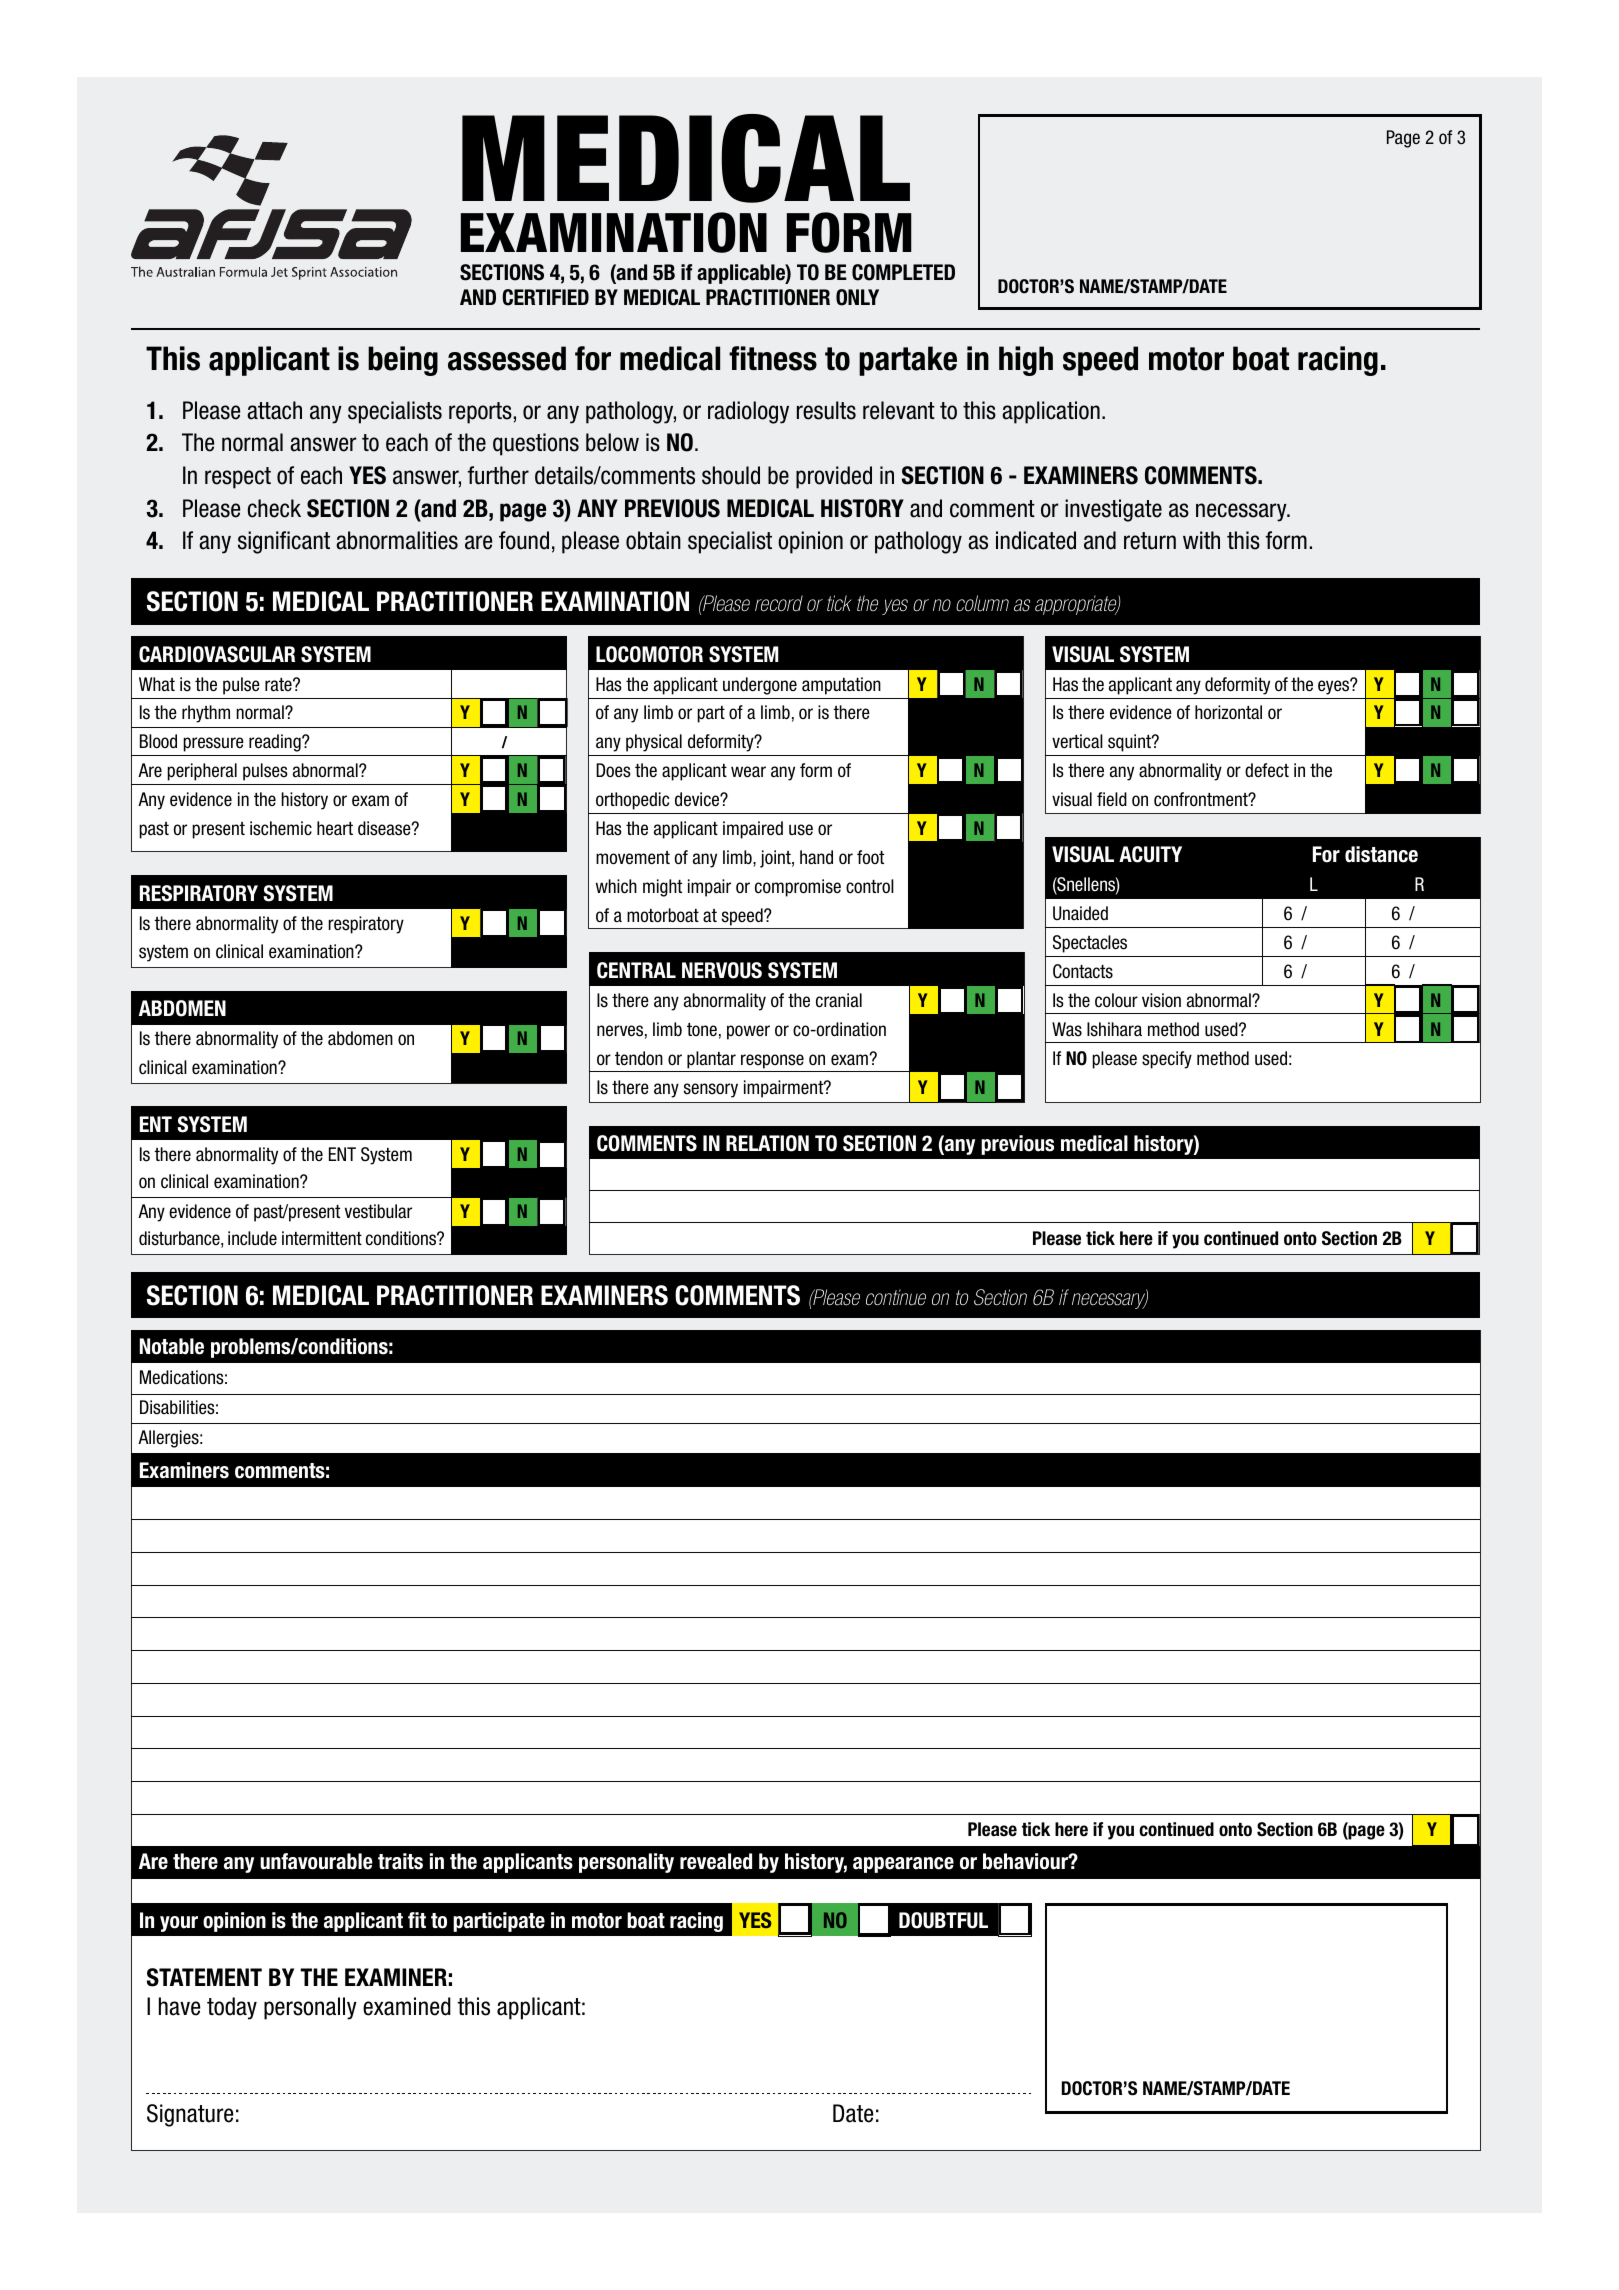  Describe the element at coordinates (378, 1211) in the screenshot. I see `vestibular` at that location.
